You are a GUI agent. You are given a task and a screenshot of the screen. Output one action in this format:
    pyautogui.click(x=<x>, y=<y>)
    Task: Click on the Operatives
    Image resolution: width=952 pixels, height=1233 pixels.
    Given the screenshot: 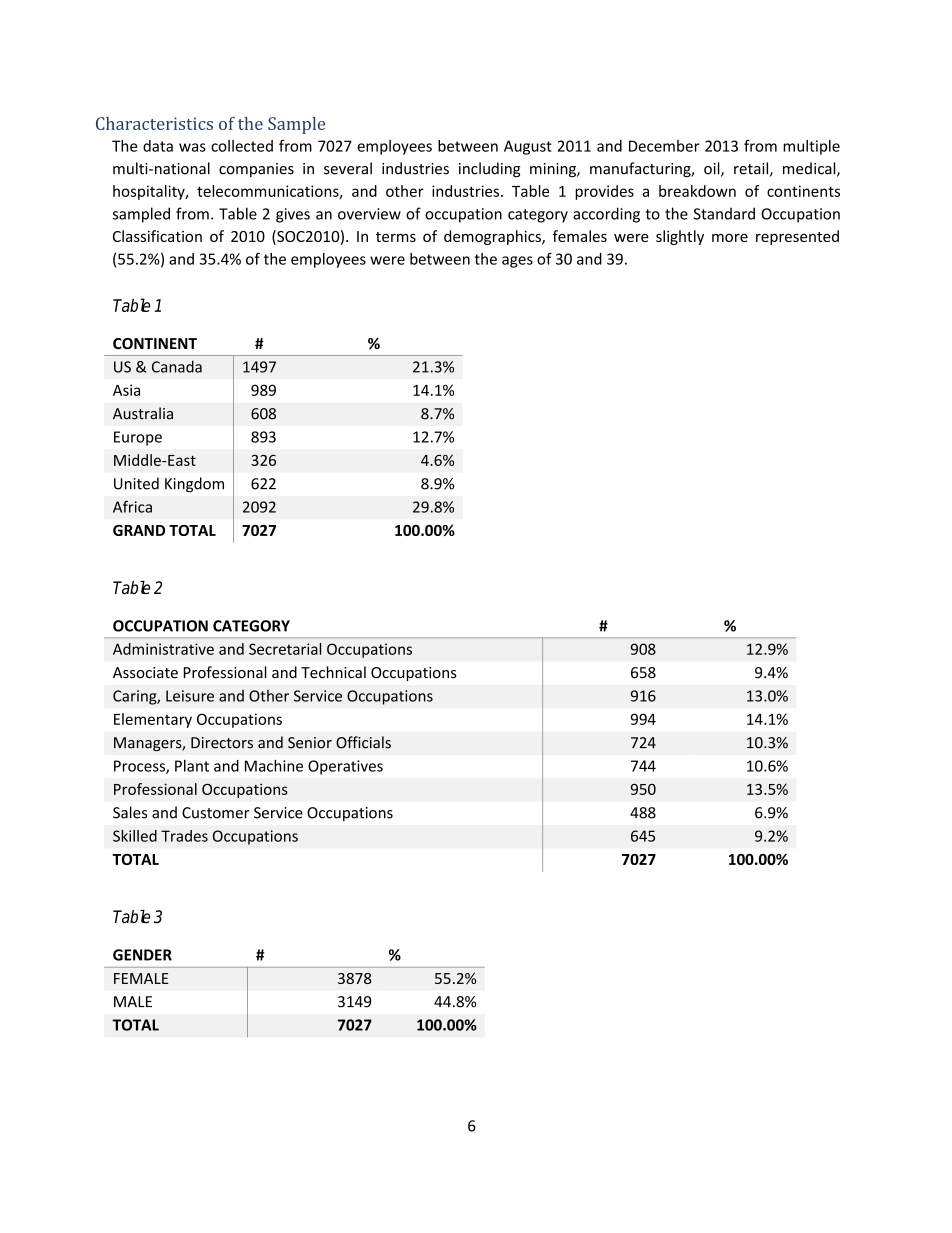 What is the action you would take?
    pyautogui.click(x=345, y=767)
